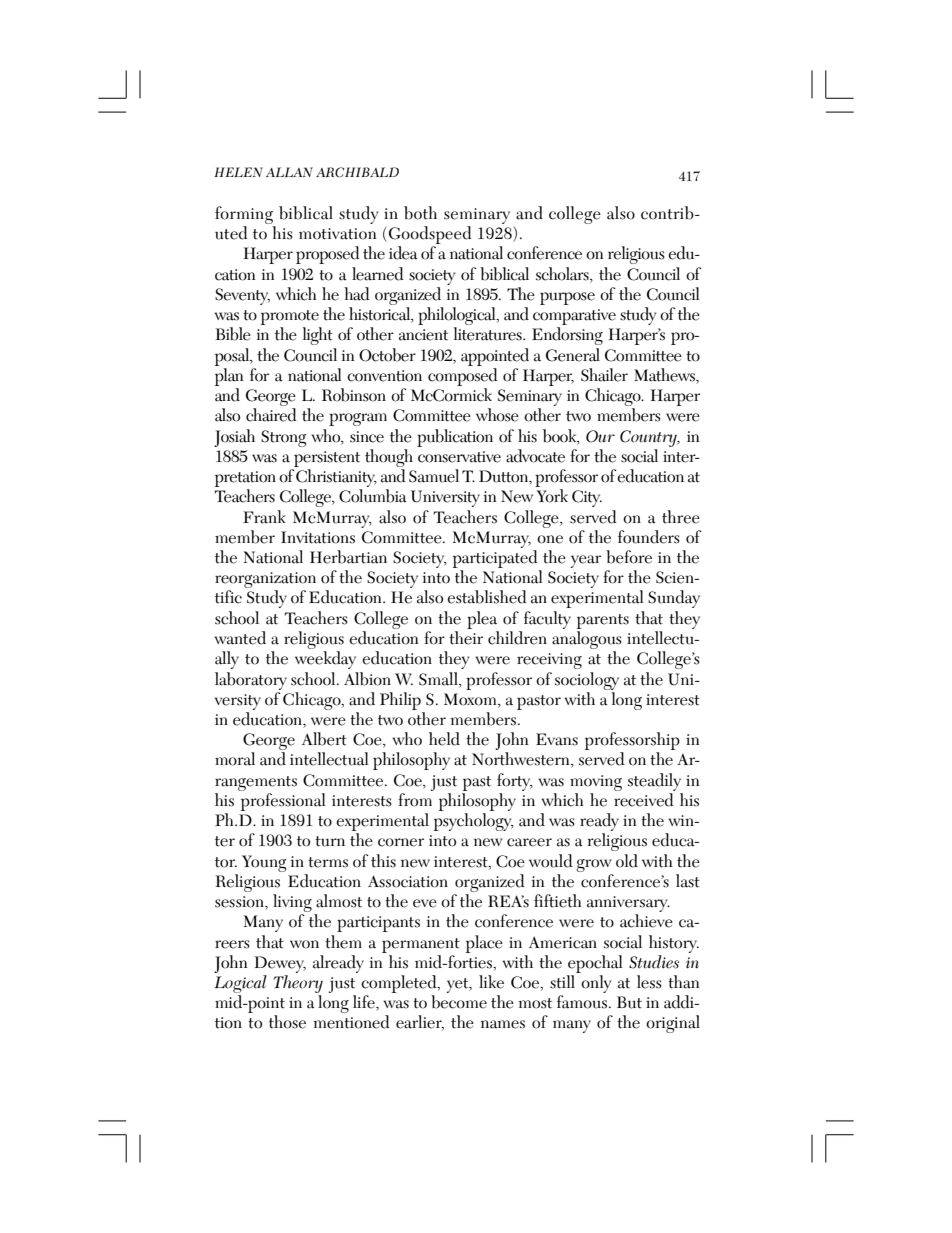  I want to click on established, so click(487, 597).
